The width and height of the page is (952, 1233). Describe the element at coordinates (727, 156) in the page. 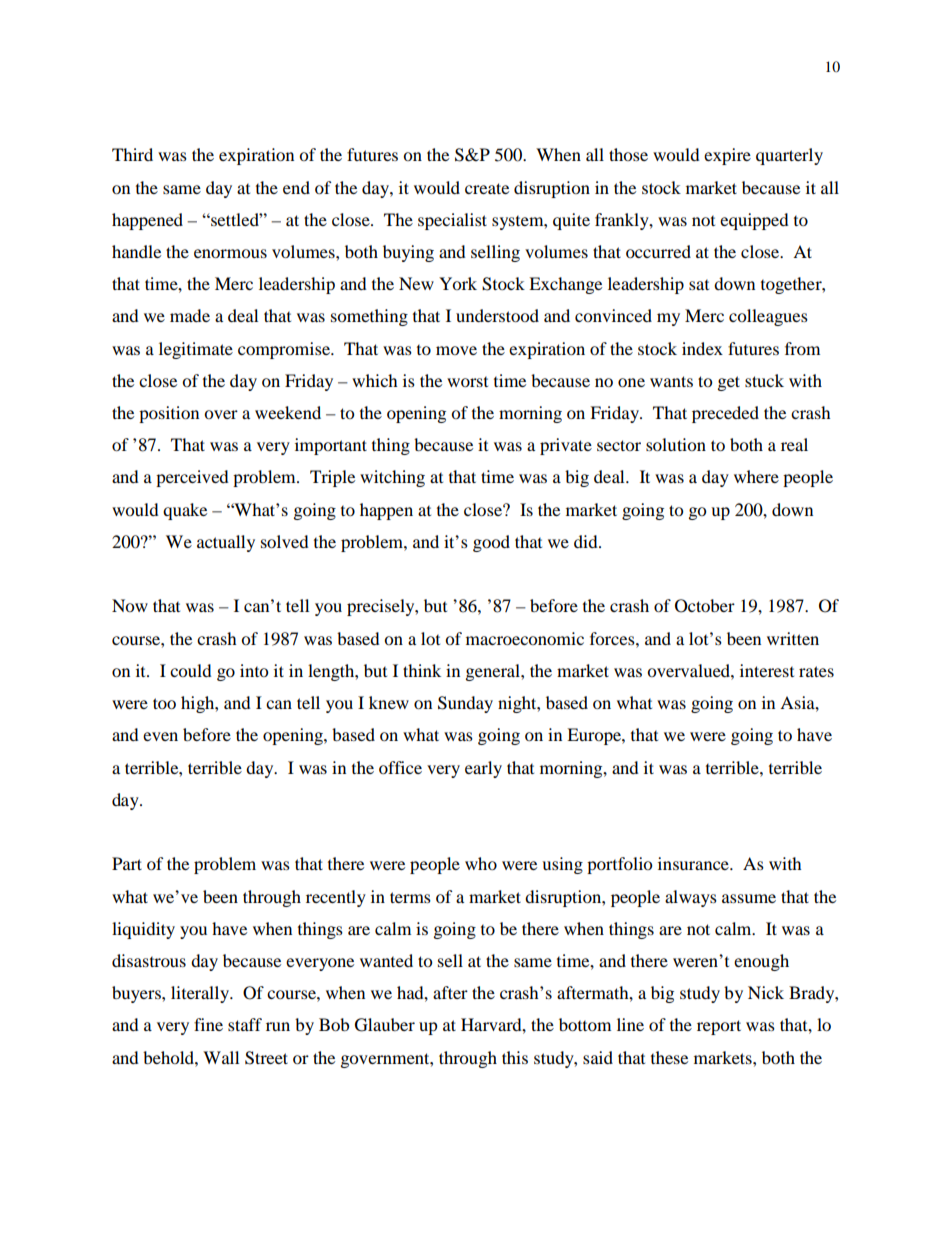

I see `expire` at that location.
